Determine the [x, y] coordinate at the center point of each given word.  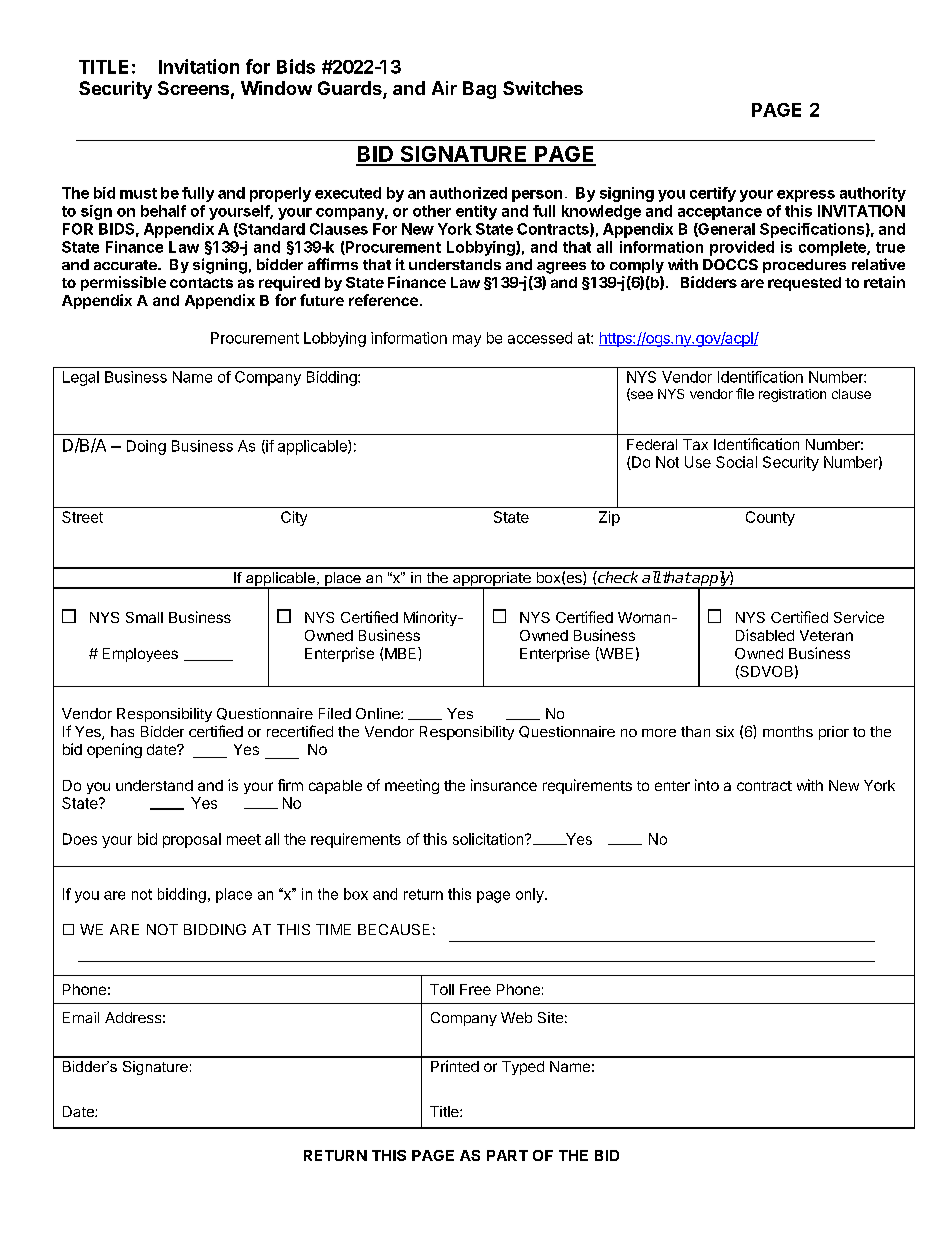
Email [81, 1017]
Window [276, 88]
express [806, 196]
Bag [479, 90]
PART [507, 1155]
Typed [523, 1068]
